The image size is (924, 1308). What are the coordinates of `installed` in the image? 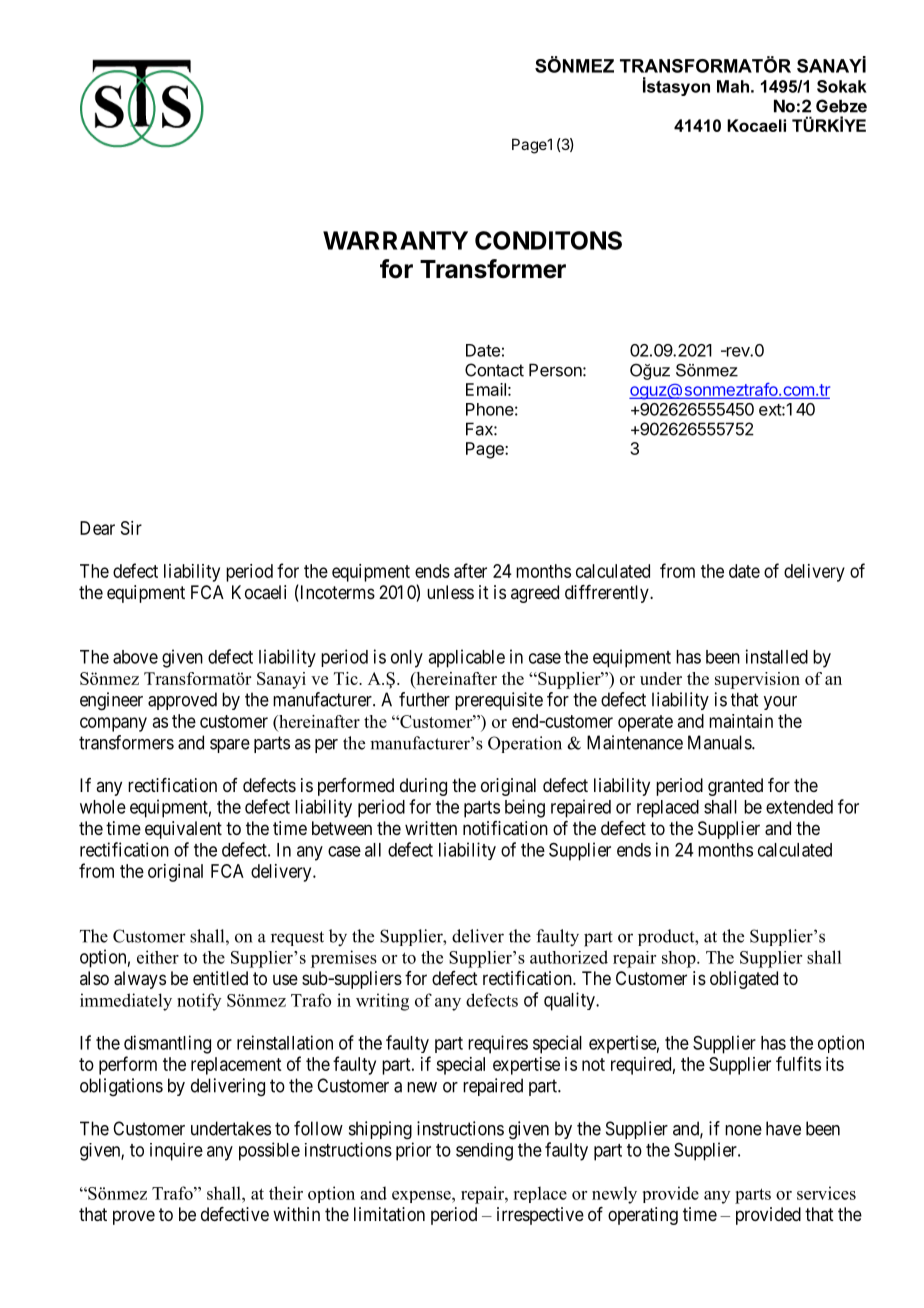 It's located at (777, 656).
